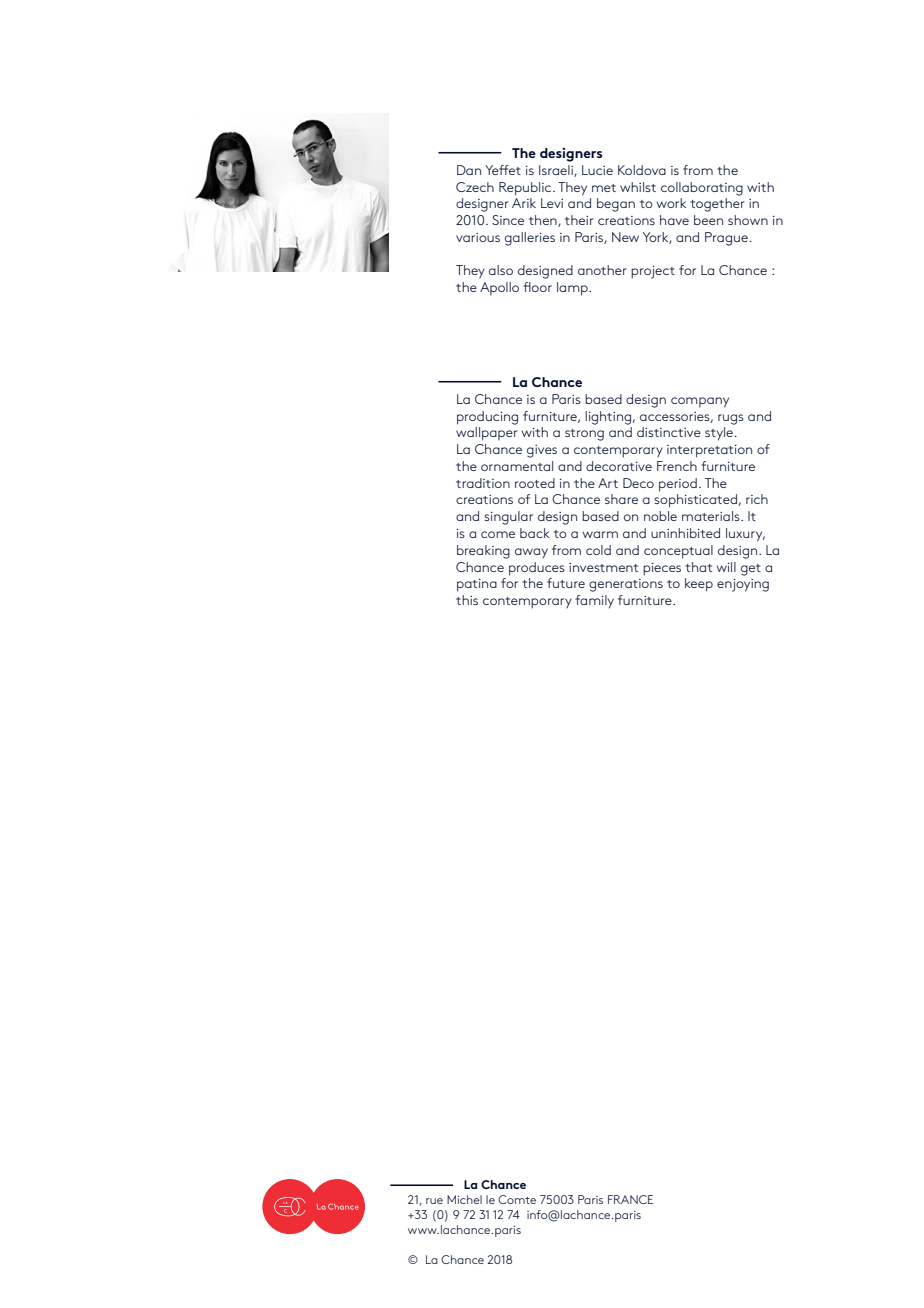 This screenshot has width=924, height=1308. I want to click on Michel, so click(464, 1199).
